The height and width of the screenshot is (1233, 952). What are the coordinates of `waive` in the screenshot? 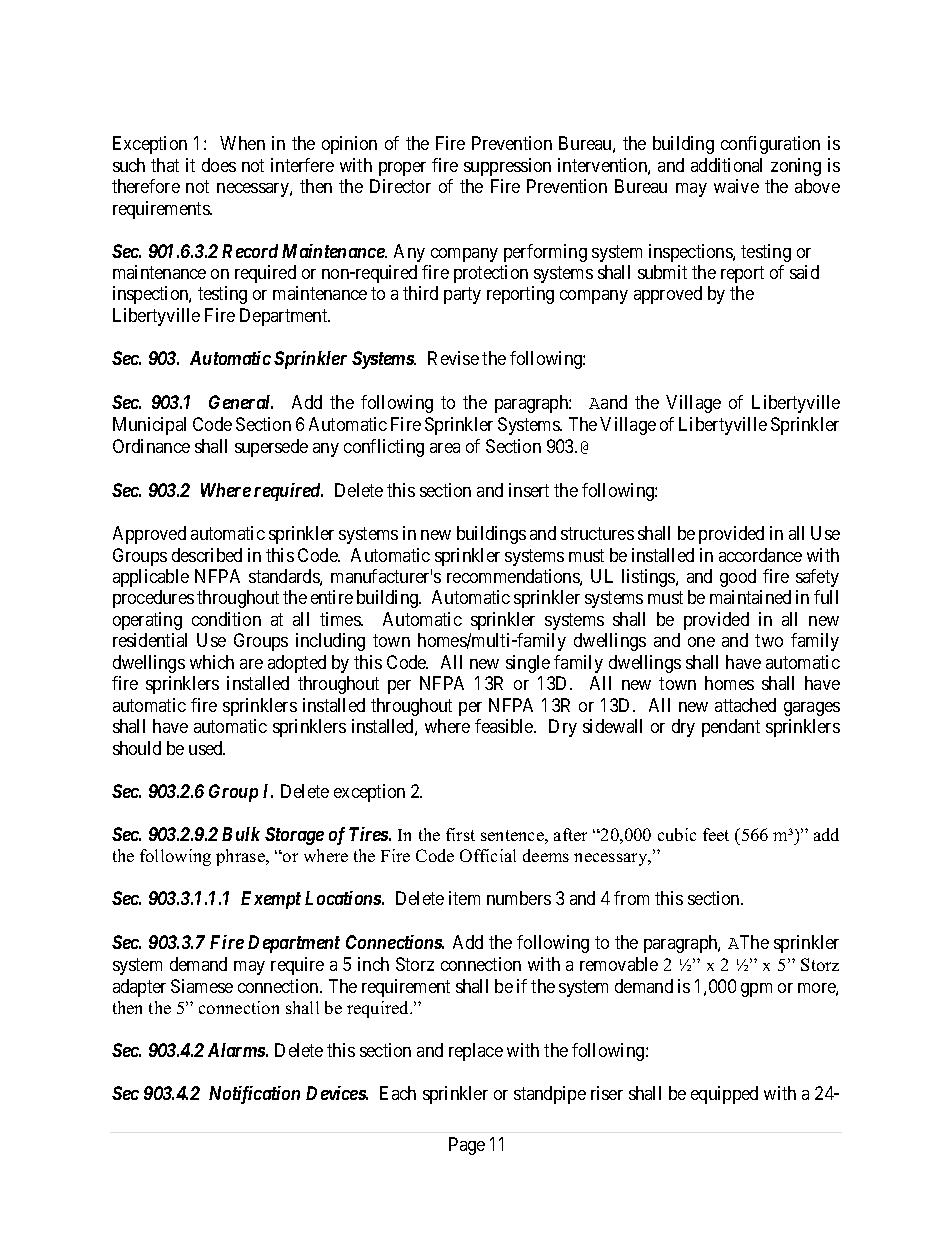 It's located at (736, 186).
